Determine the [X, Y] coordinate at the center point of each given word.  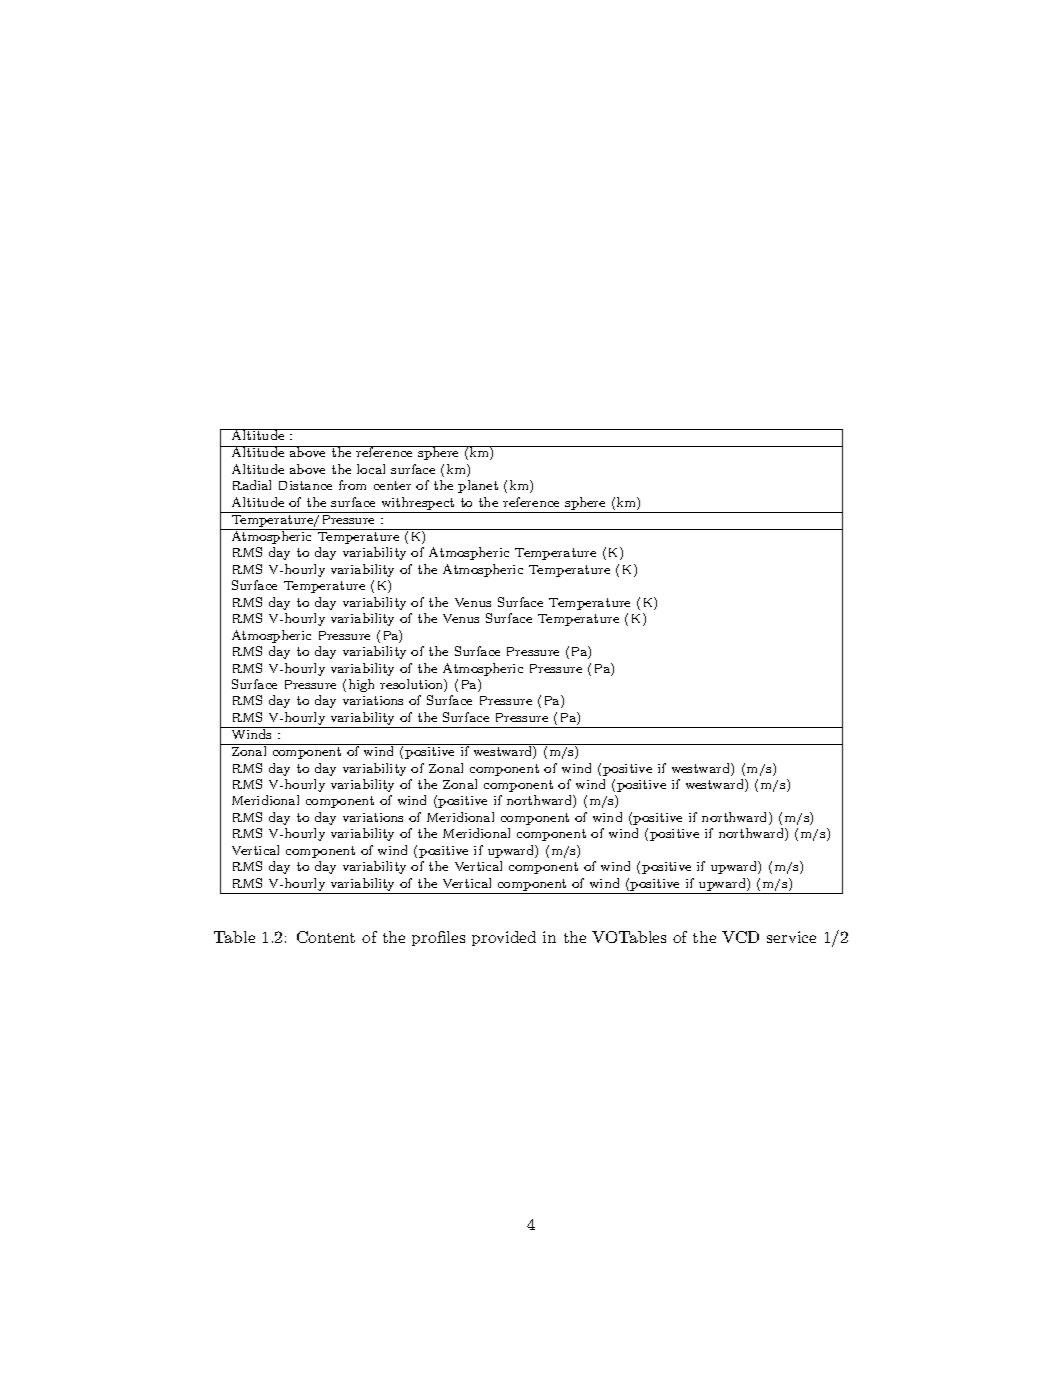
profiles [438, 938]
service [791, 937]
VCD [740, 937]
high [361, 685]
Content [326, 937]
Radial [252, 485]
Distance [305, 485]
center [392, 485]
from [352, 485]
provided [504, 938]
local [371, 469]
